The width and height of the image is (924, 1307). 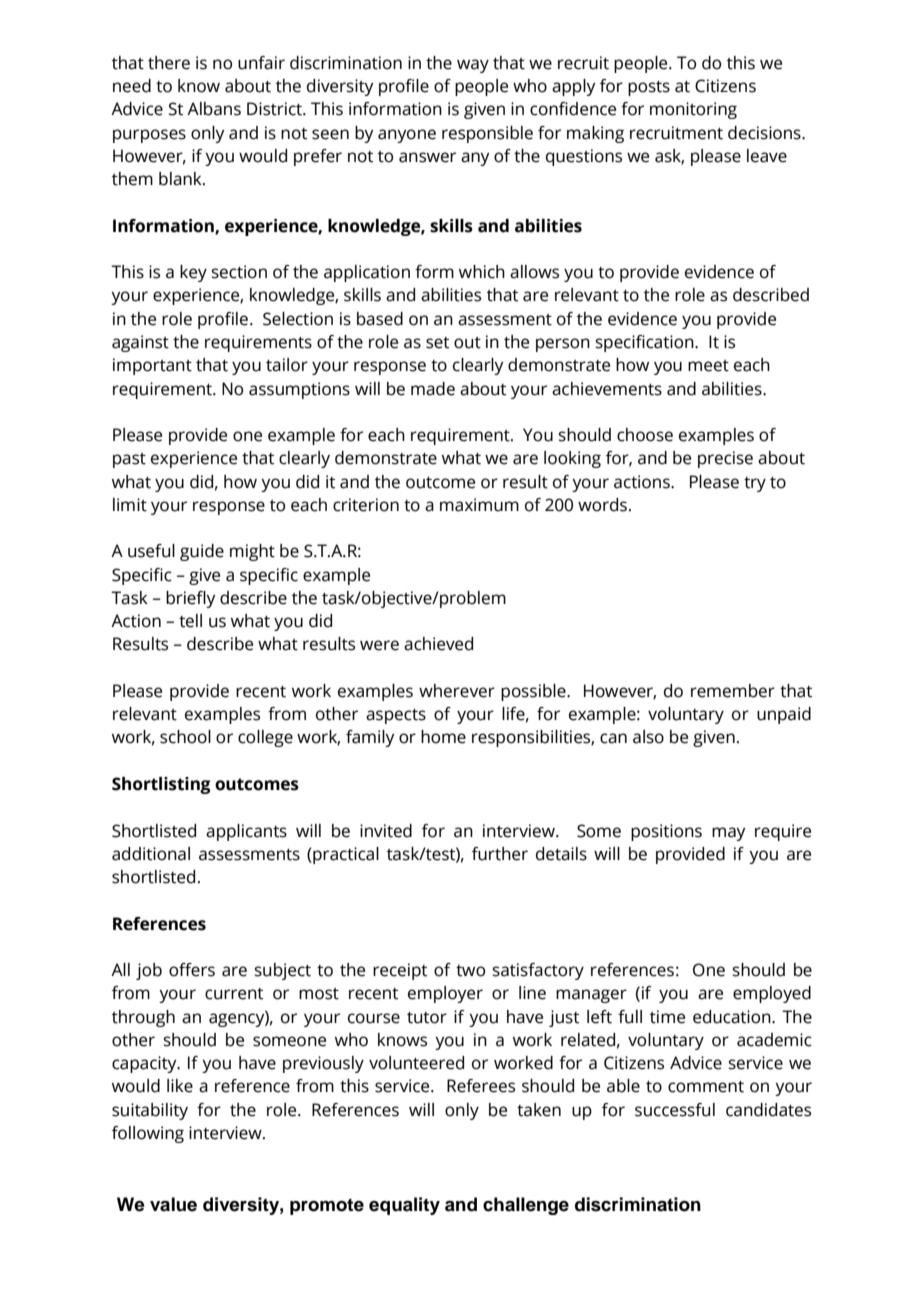 I want to click on set, so click(x=437, y=343).
